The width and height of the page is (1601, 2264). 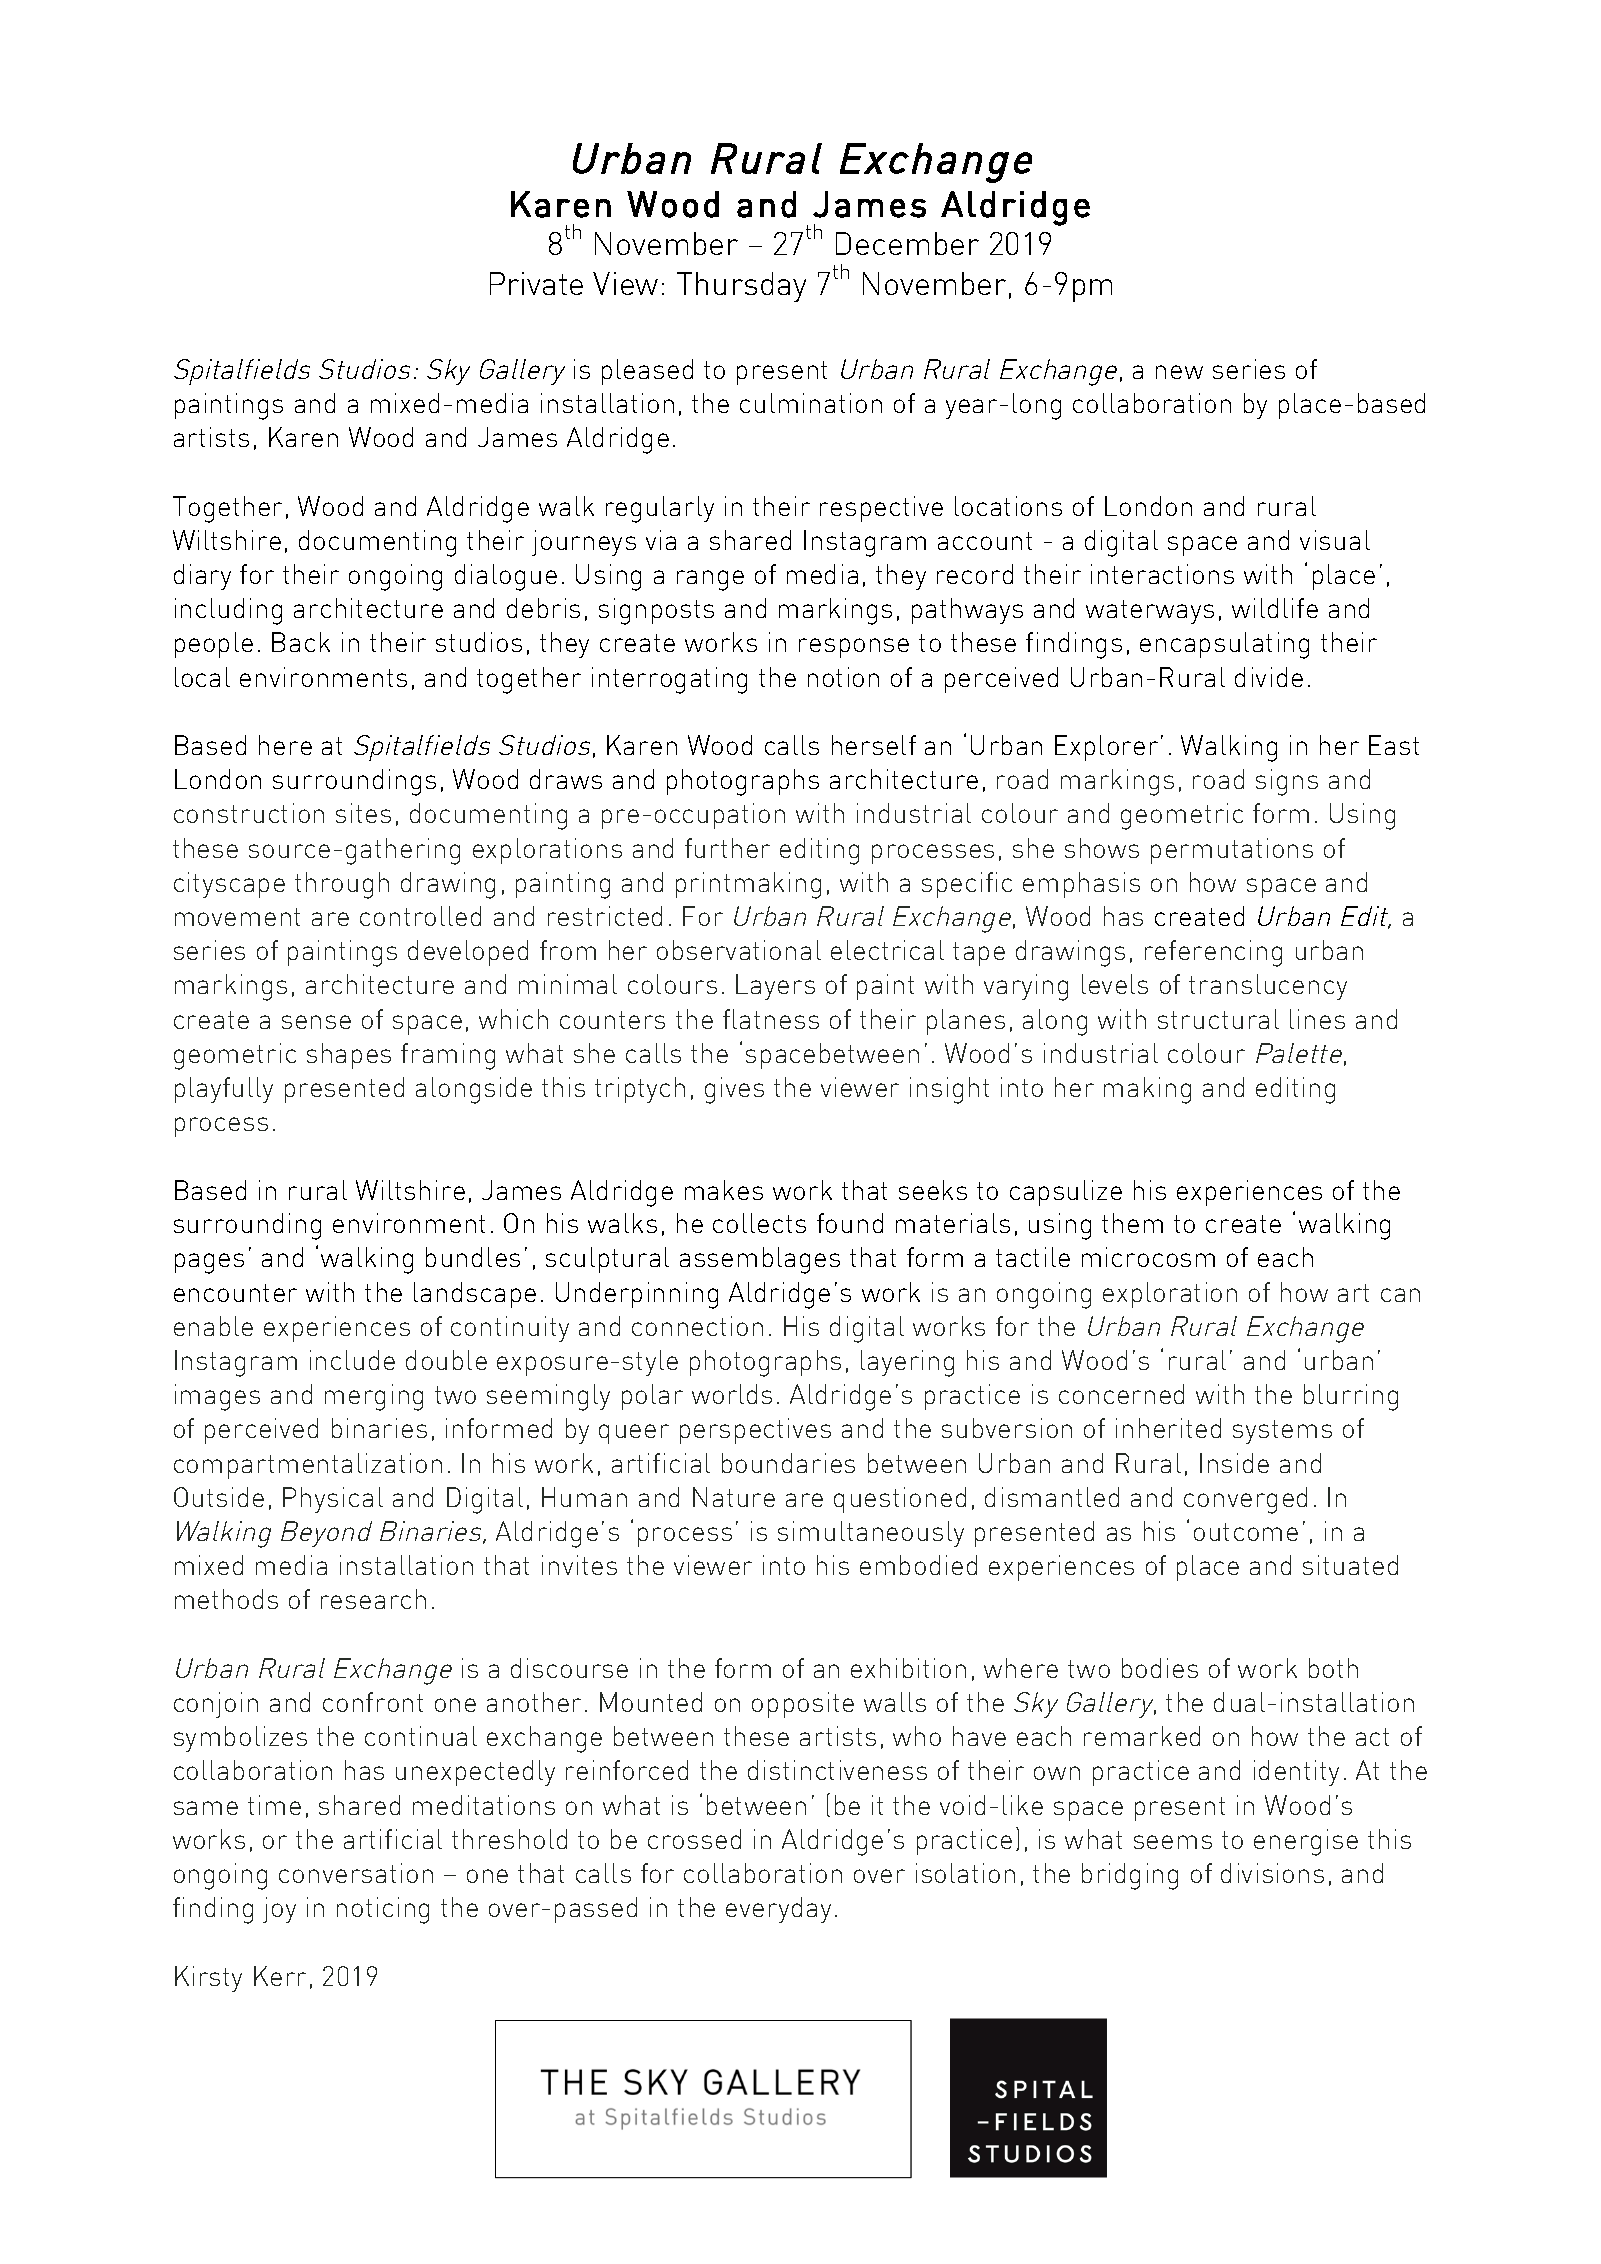 I want to click on new, so click(x=1179, y=372).
